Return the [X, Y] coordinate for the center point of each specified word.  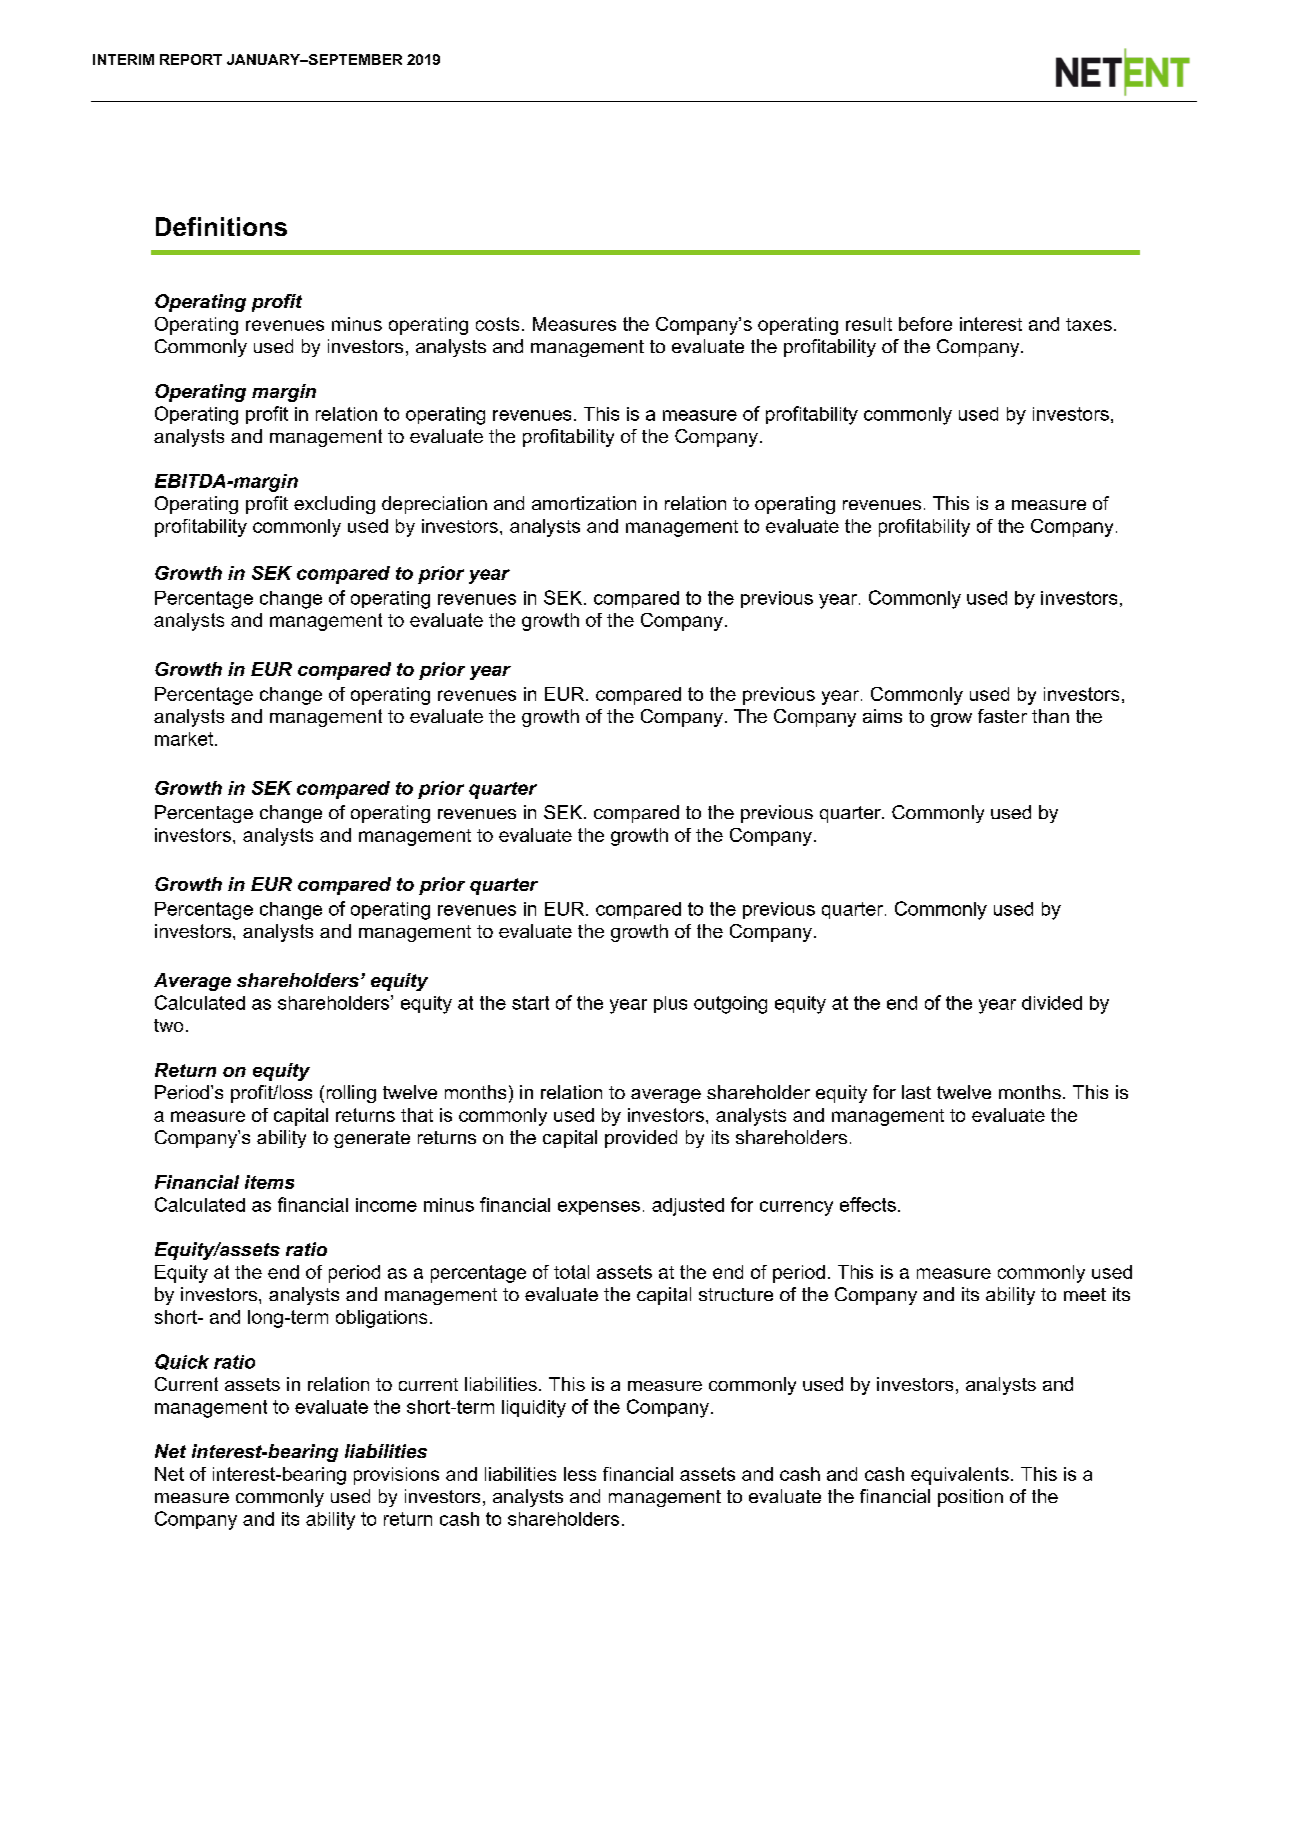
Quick [182, 1362]
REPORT [191, 59]
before [925, 324]
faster [1002, 716]
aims [882, 716]
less [580, 1474]
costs [497, 324]
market [185, 739]
